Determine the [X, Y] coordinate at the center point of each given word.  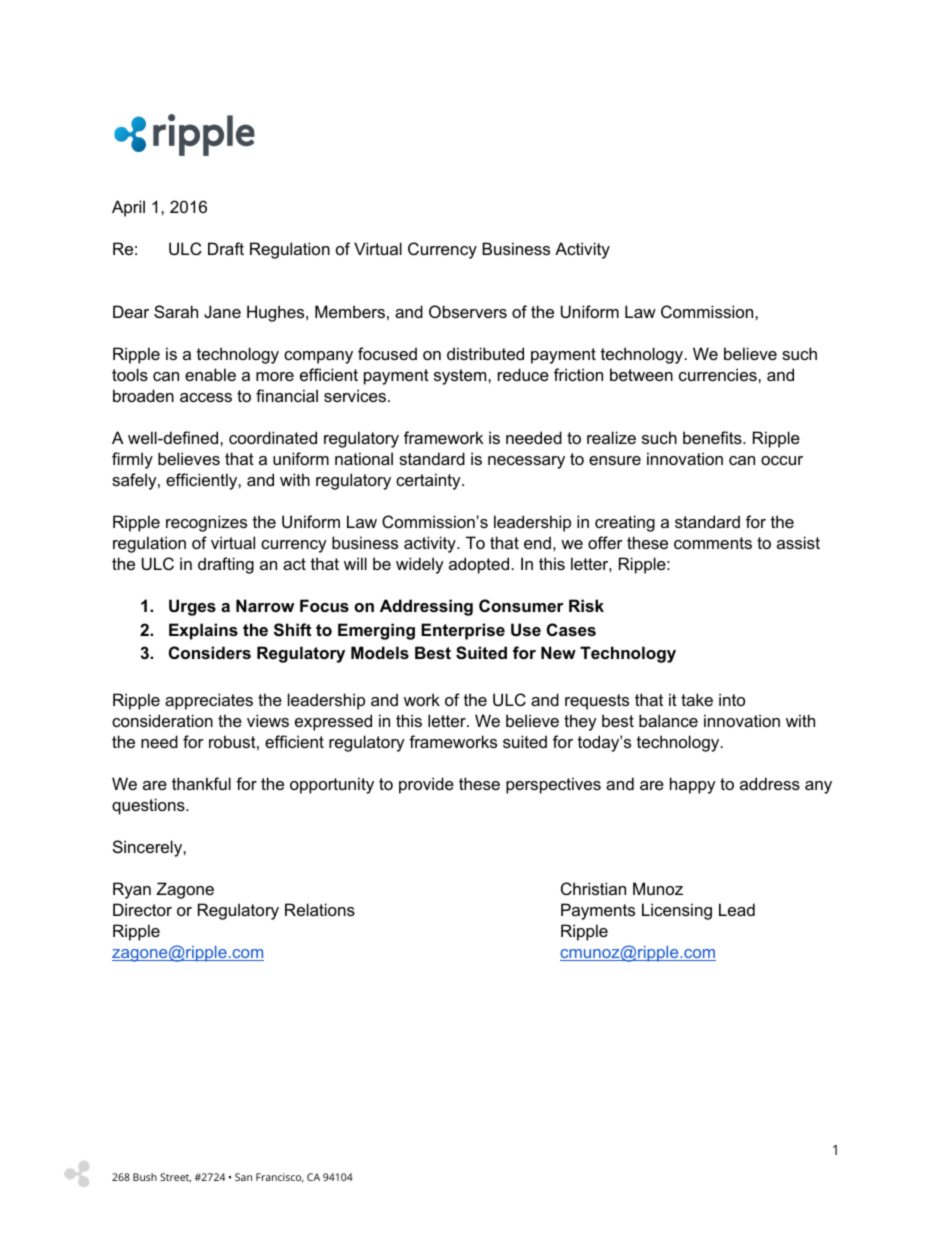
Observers [468, 311]
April [128, 208]
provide [426, 785]
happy [693, 785]
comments [713, 543]
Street [175, 1177]
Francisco [279, 1178]
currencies [719, 374]
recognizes [206, 523]
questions [149, 806]
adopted [479, 565]
